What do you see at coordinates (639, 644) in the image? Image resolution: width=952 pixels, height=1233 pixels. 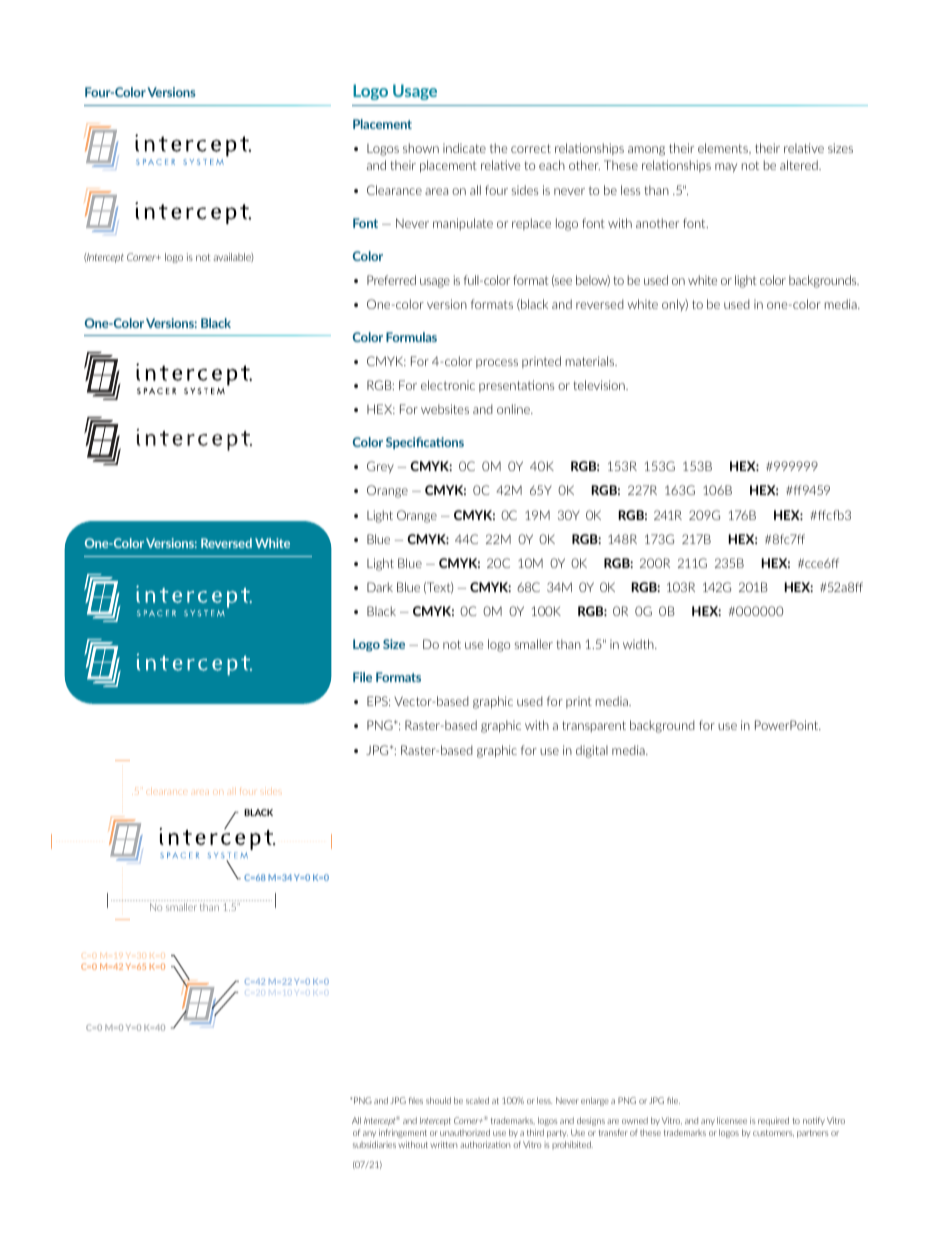 I see `width` at bounding box center [639, 644].
